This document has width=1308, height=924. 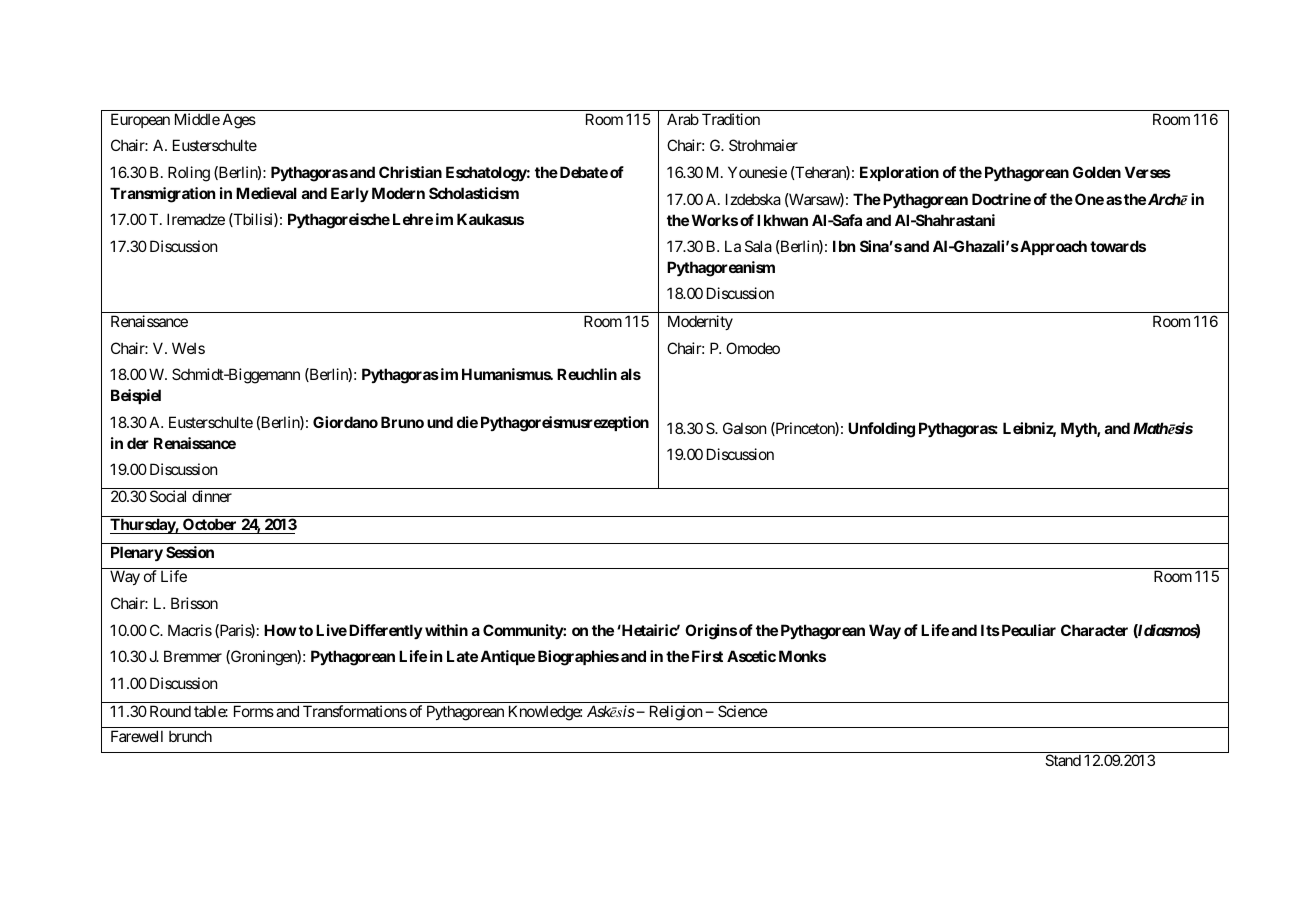 I want to click on Arab, so click(x=683, y=119).
